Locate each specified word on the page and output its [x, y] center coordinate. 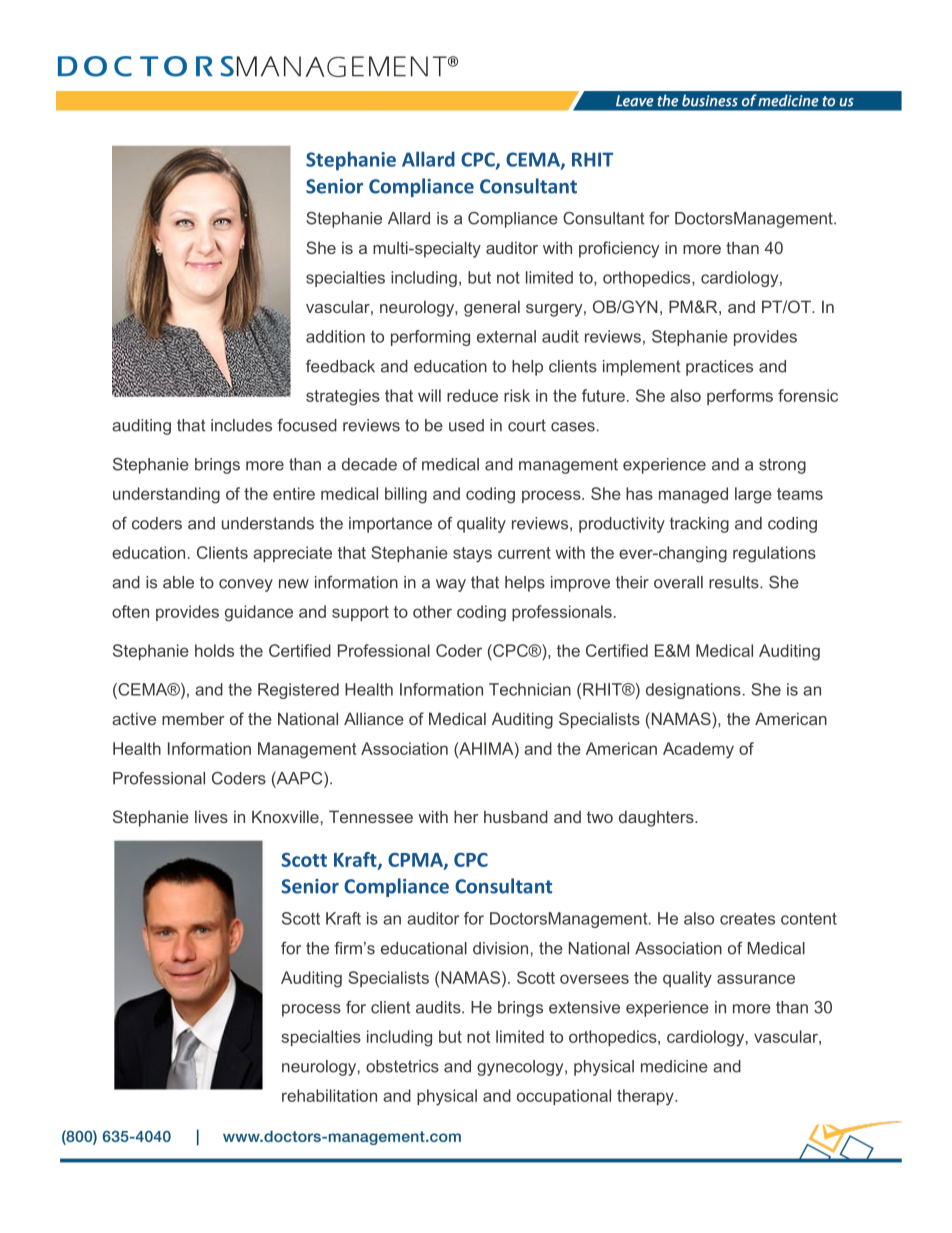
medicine [674, 1066]
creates [747, 919]
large [753, 495]
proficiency [619, 249]
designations [693, 691]
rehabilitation [329, 1095]
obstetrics [402, 1066]
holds [214, 650]
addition [335, 336]
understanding [166, 495]
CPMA [416, 861]
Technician [530, 689]
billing [406, 495]
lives [211, 816]
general [492, 308]
